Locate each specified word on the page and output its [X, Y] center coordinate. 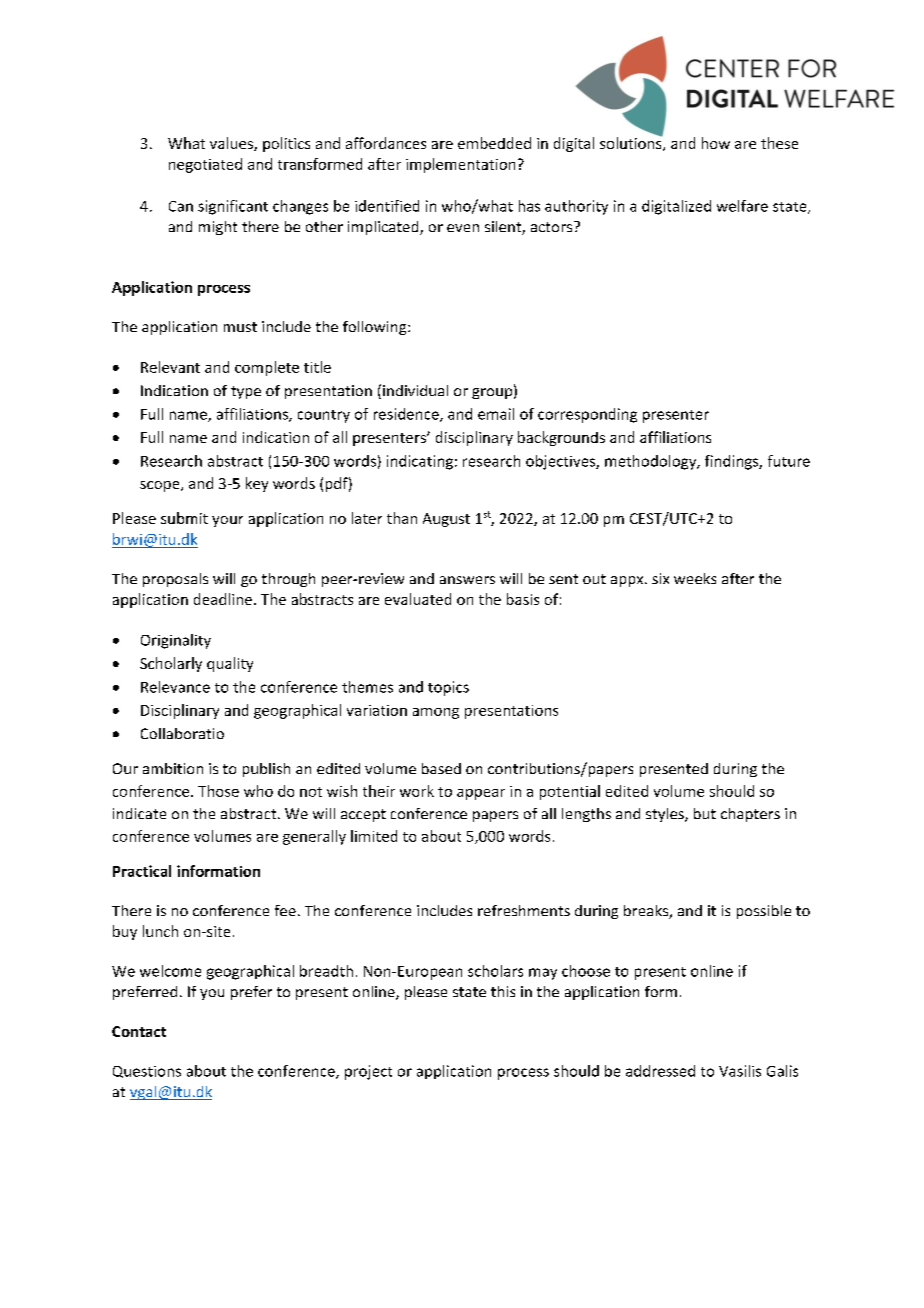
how [716, 143]
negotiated [205, 165]
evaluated [418, 599]
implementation [460, 165]
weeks [695, 578]
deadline [223, 599]
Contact [139, 1031]
